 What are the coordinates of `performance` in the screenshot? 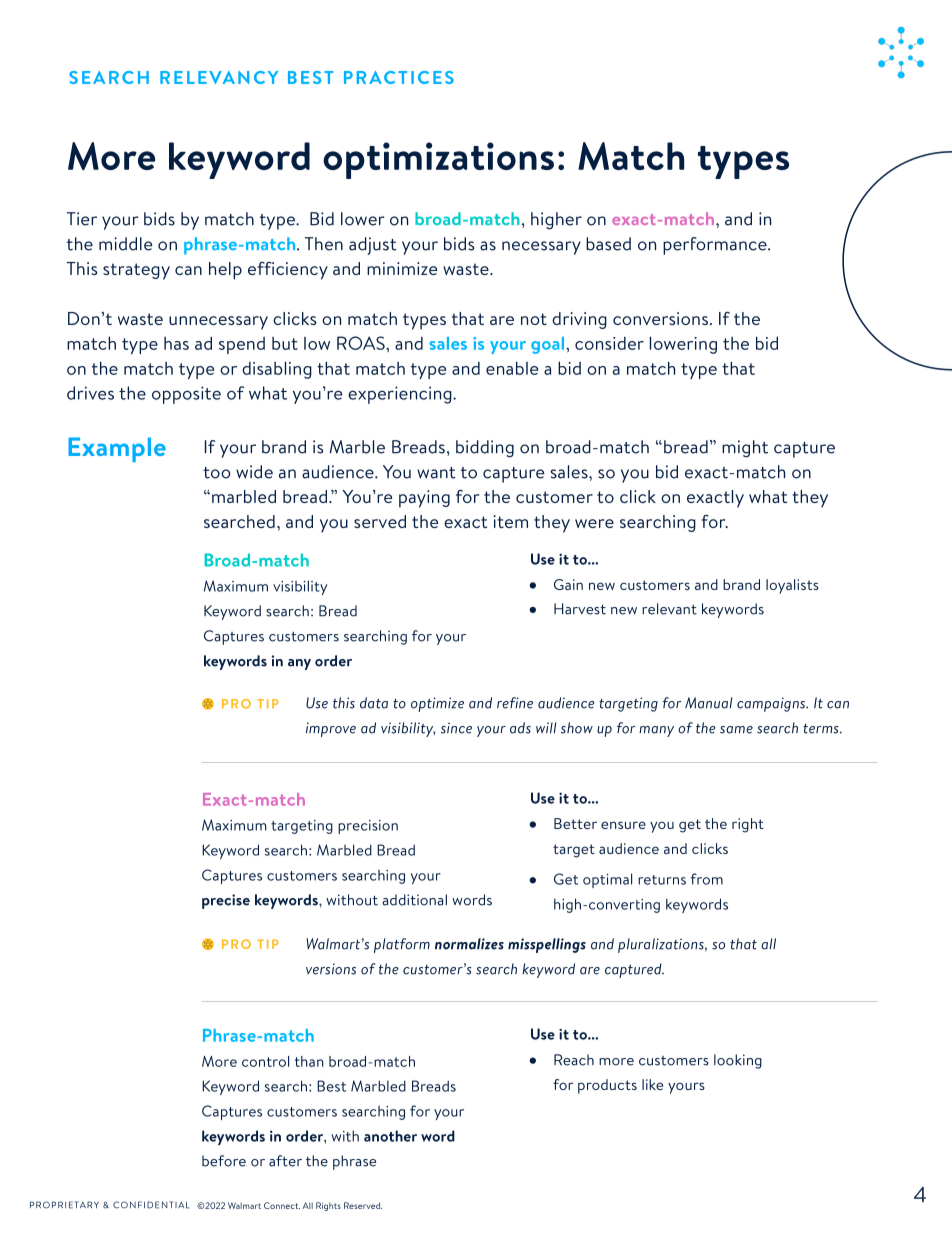 It's located at (716, 246).
